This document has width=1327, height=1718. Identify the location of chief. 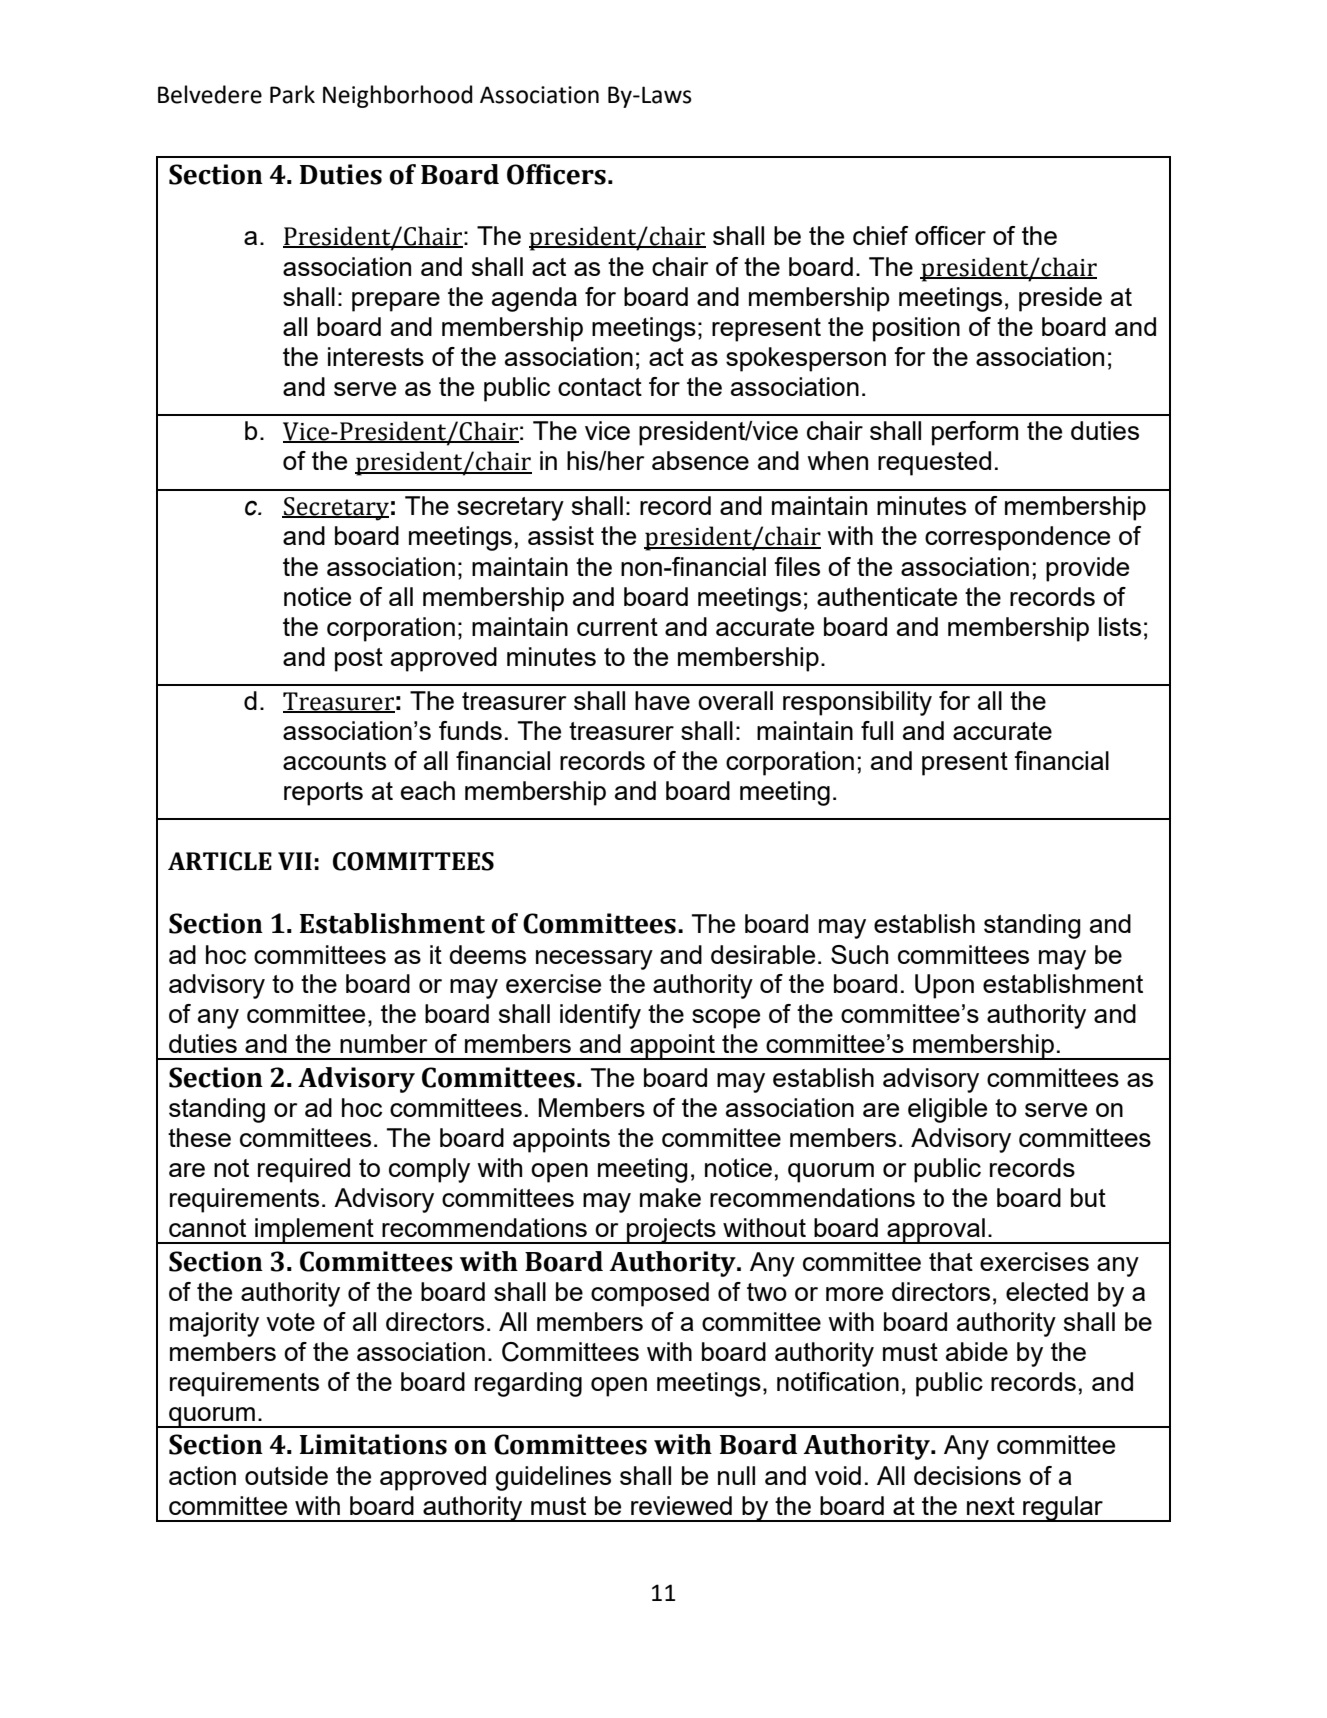
(880, 235).
